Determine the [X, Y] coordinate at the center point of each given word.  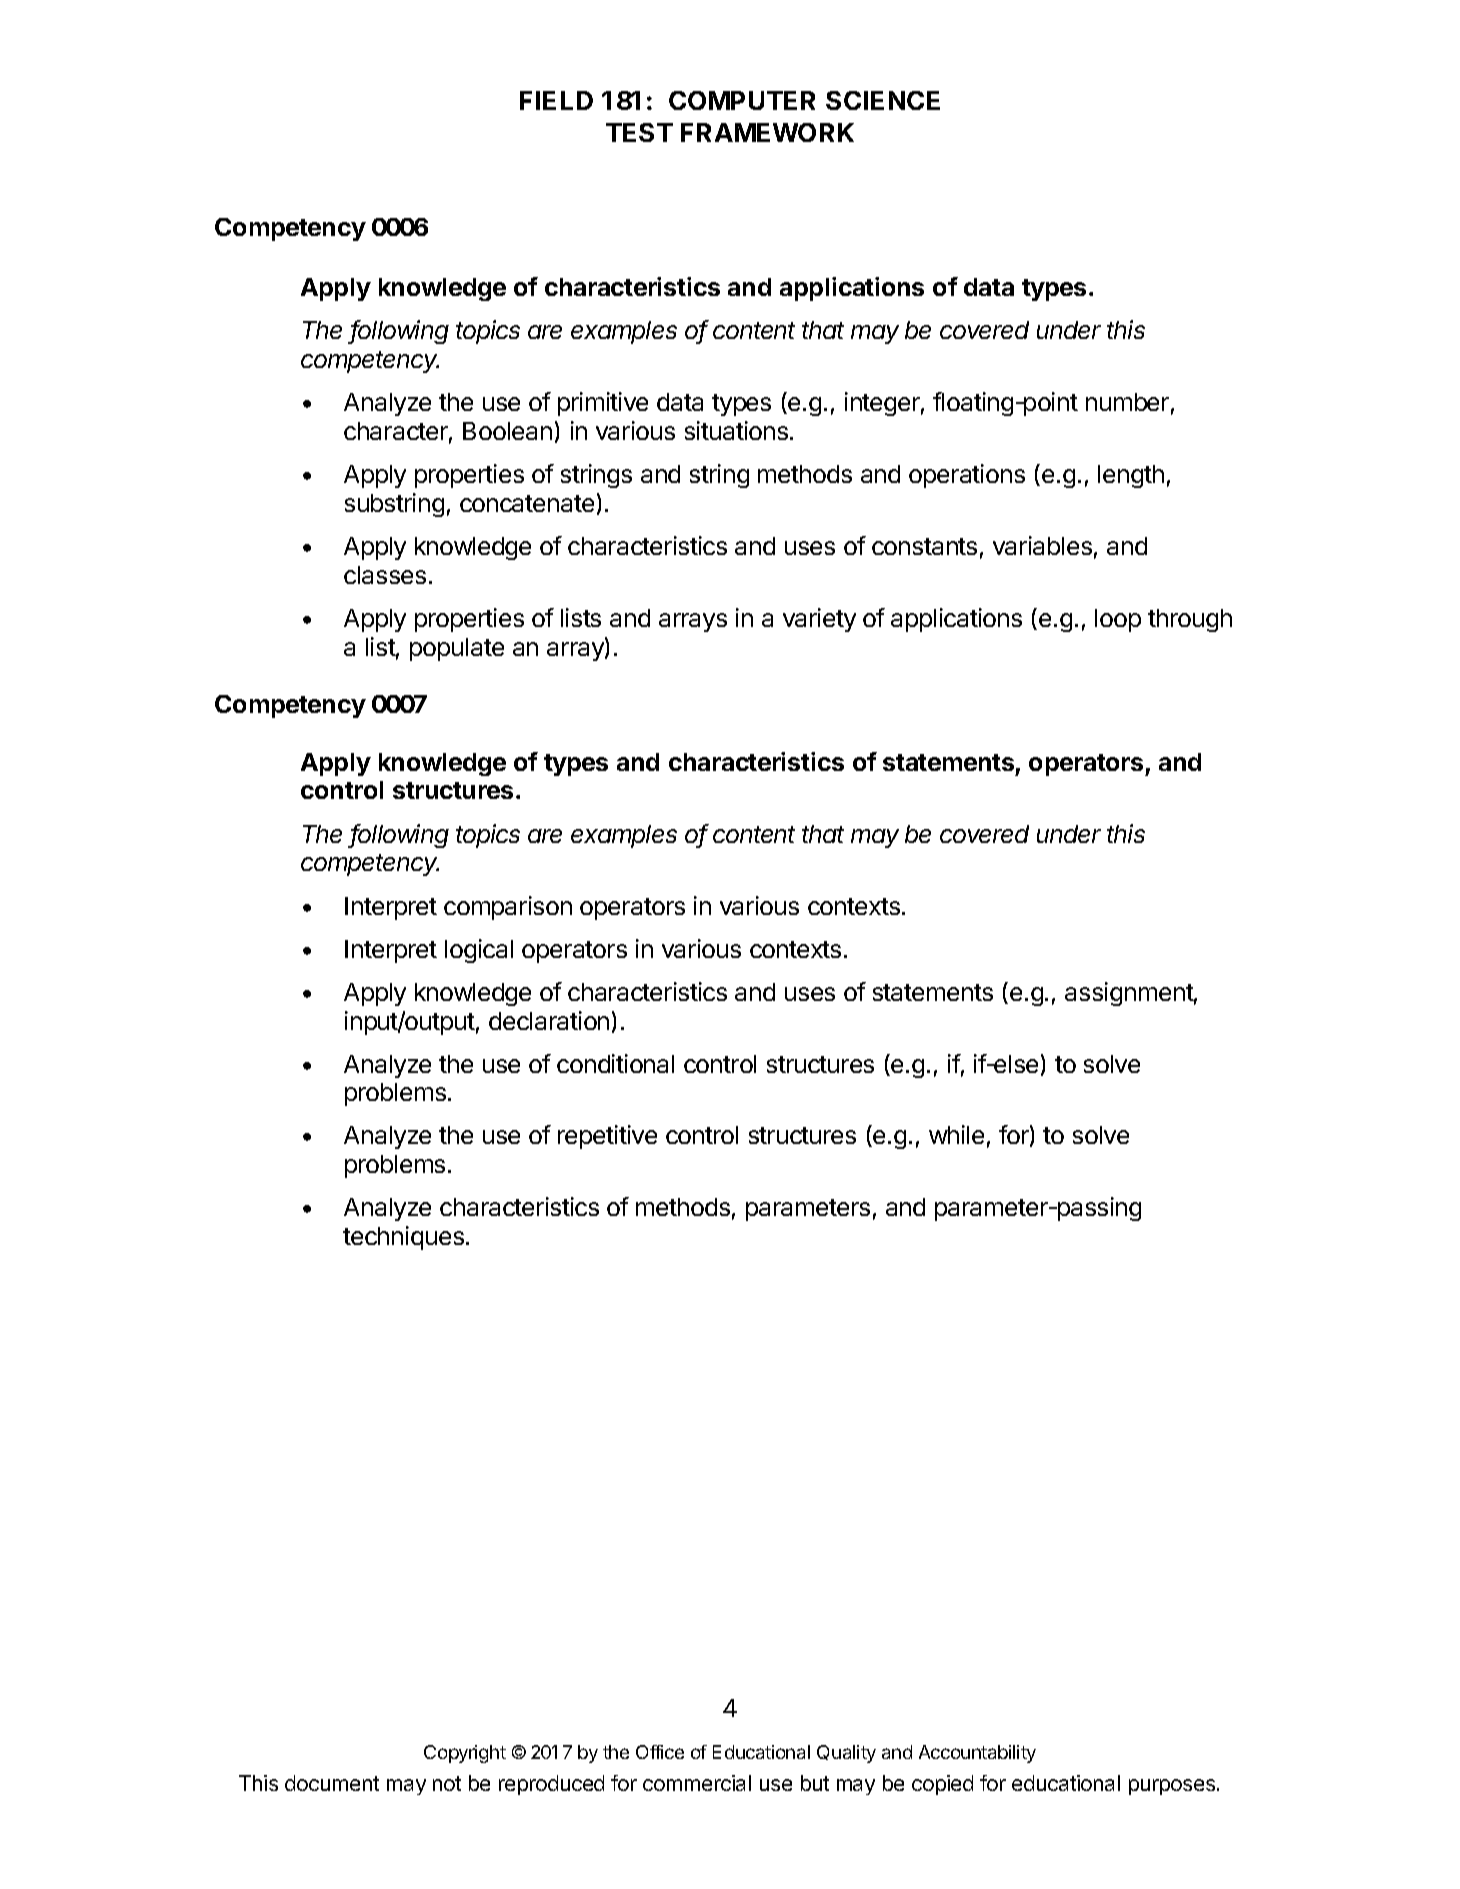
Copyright [465, 1754]
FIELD [556, 100]
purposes [1173, 1787]
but [815, 1783]
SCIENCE [883, 100]
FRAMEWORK [767, 132]
